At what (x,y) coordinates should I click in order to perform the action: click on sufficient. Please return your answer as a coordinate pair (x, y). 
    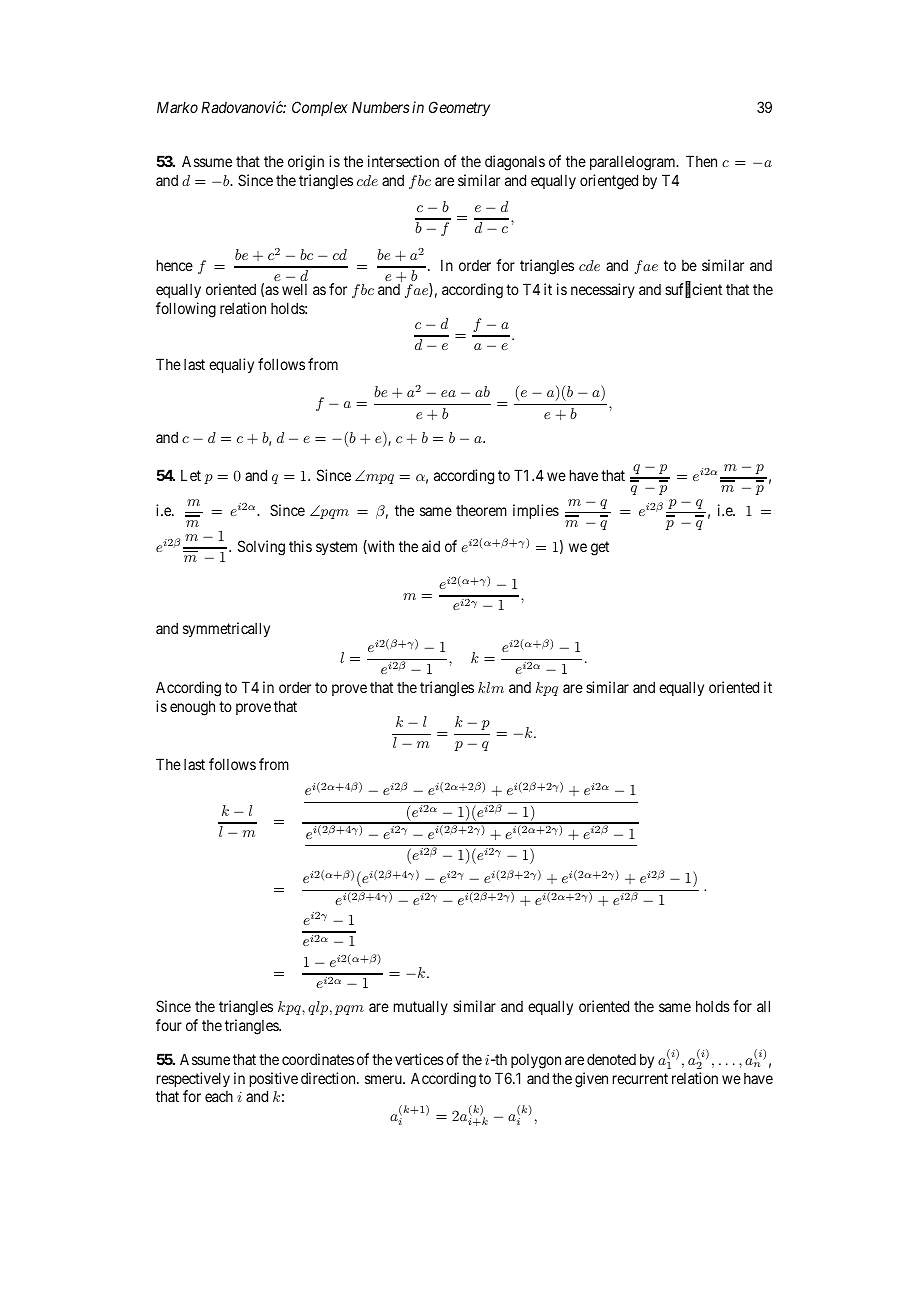
    Looking at the image, I should click on (693, 290).
